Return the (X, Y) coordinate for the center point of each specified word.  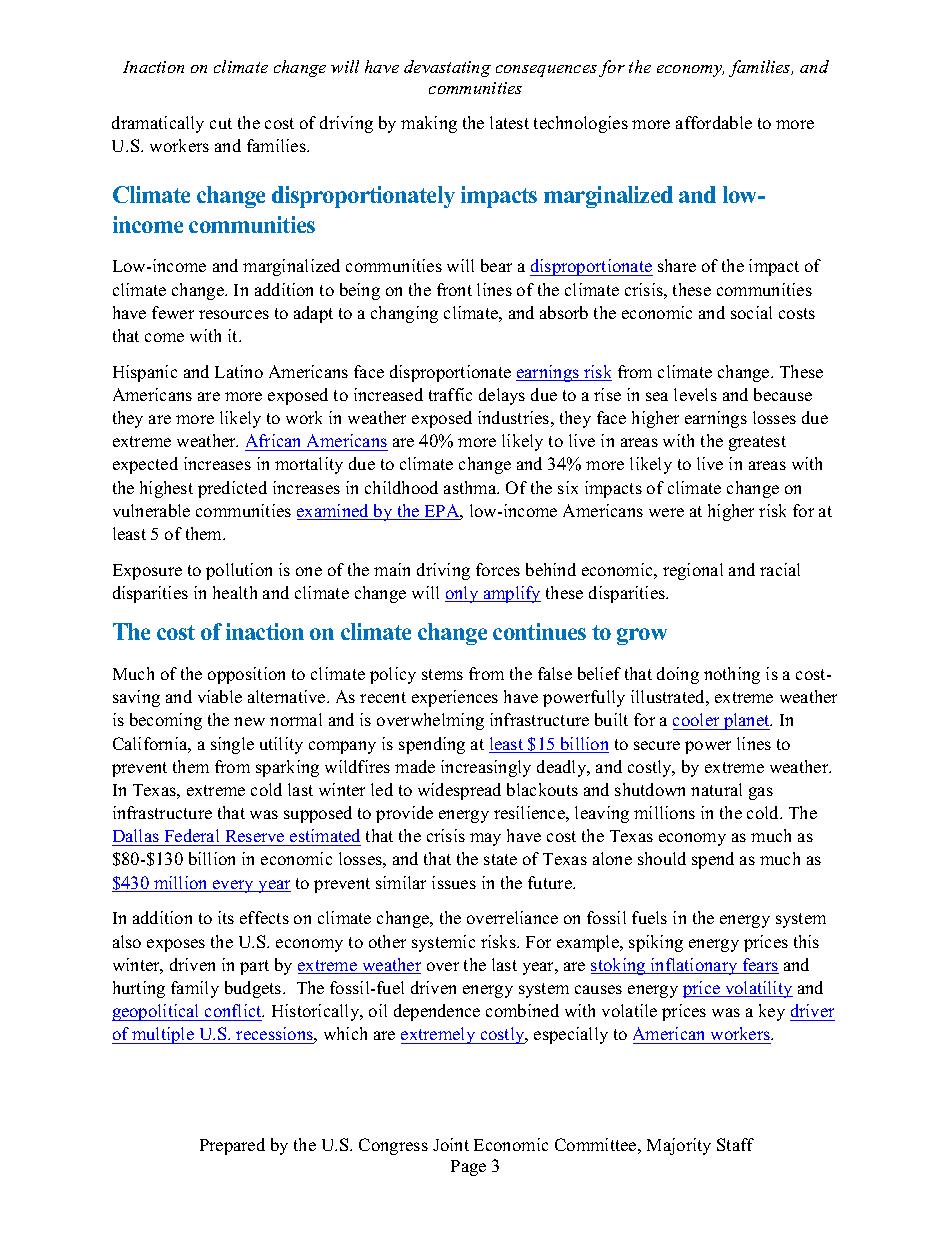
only (463, 594)
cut (221, 123)
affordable (714, 122)
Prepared (232, 1146)
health (235, 592)
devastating (447, 68)
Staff (735, 1144)
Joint (451, 1144)
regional (693, 571)
